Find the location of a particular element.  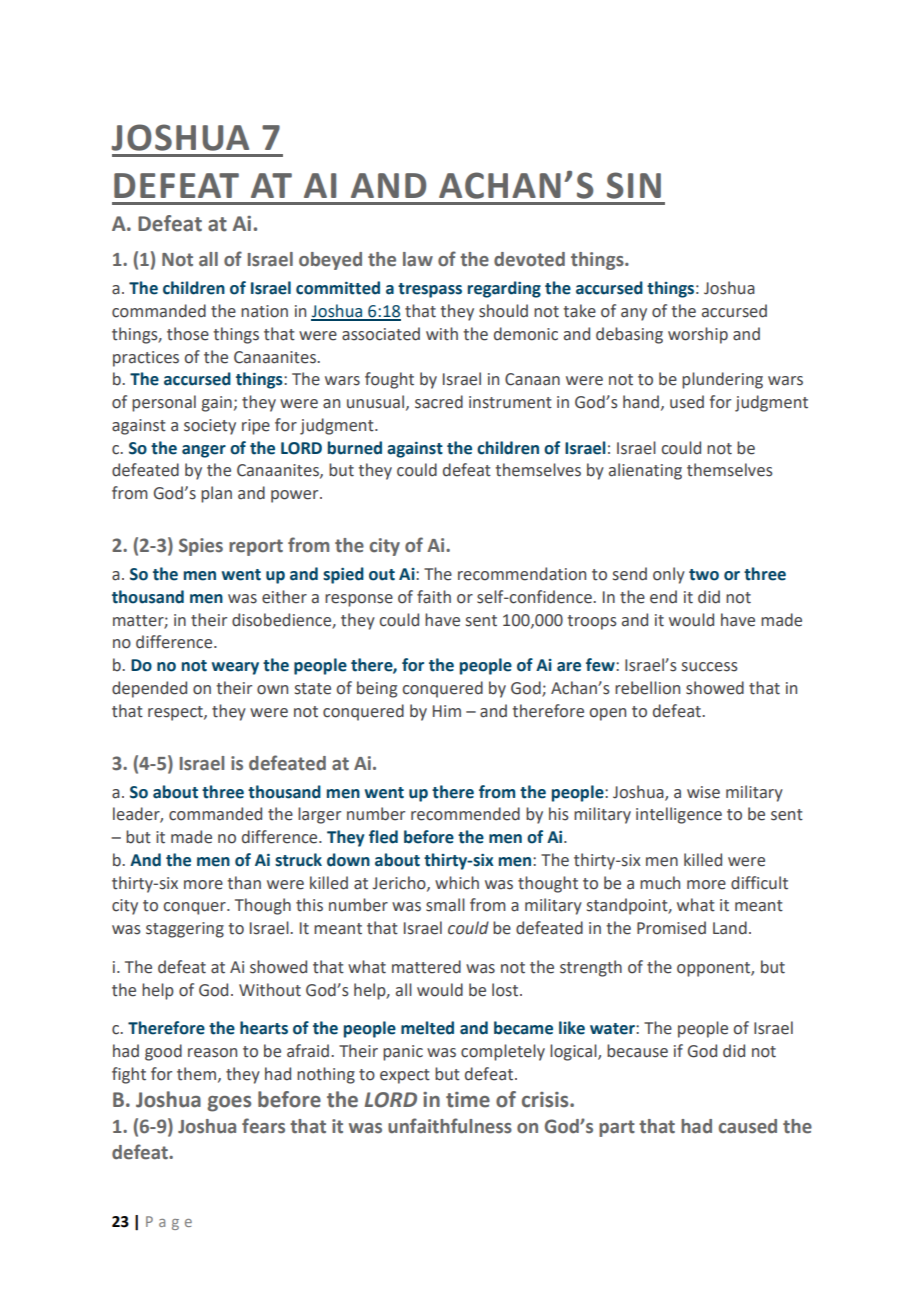

intelligence is located at coordinates (679, 815).
